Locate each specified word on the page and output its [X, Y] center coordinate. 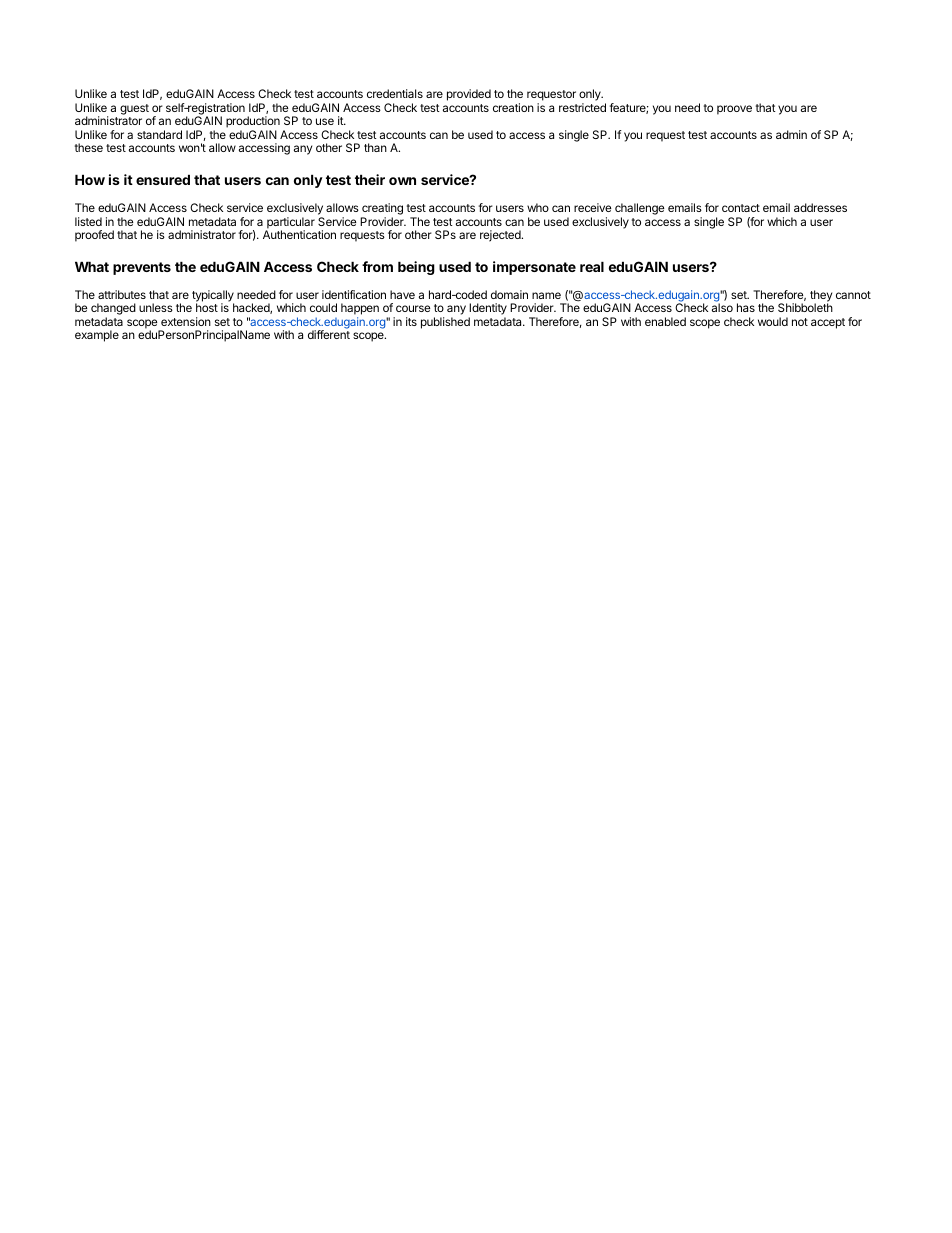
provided [469, 95]
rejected [501, 236]
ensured [163, 179]
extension [186, 321]
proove [734, 110]
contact [741, 208]
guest [134, 109]
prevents [142, 268]
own [402, 181]
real [592, 266]
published [445, 323]
